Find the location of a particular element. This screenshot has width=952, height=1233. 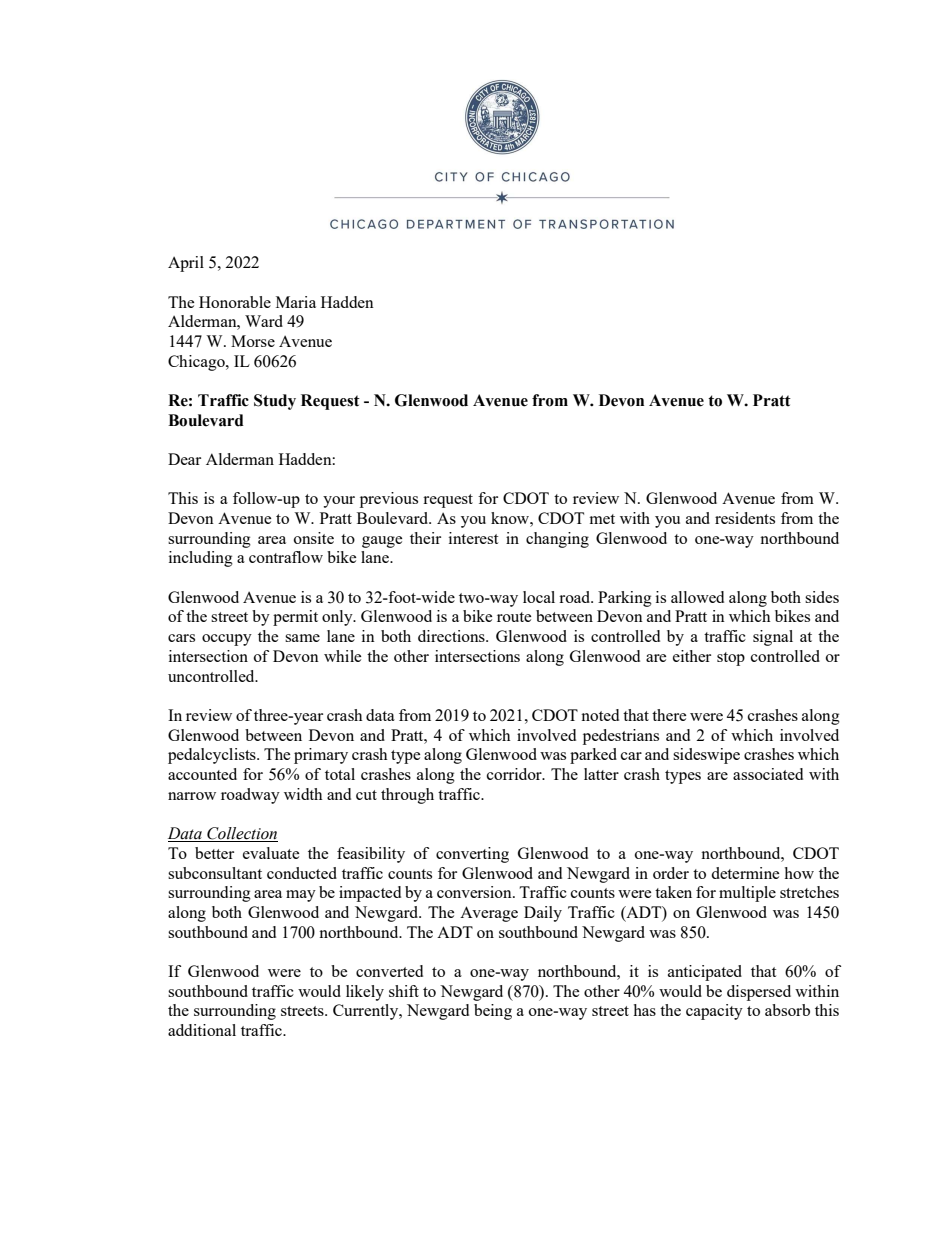

associated is located at coordinates (768, 774).
